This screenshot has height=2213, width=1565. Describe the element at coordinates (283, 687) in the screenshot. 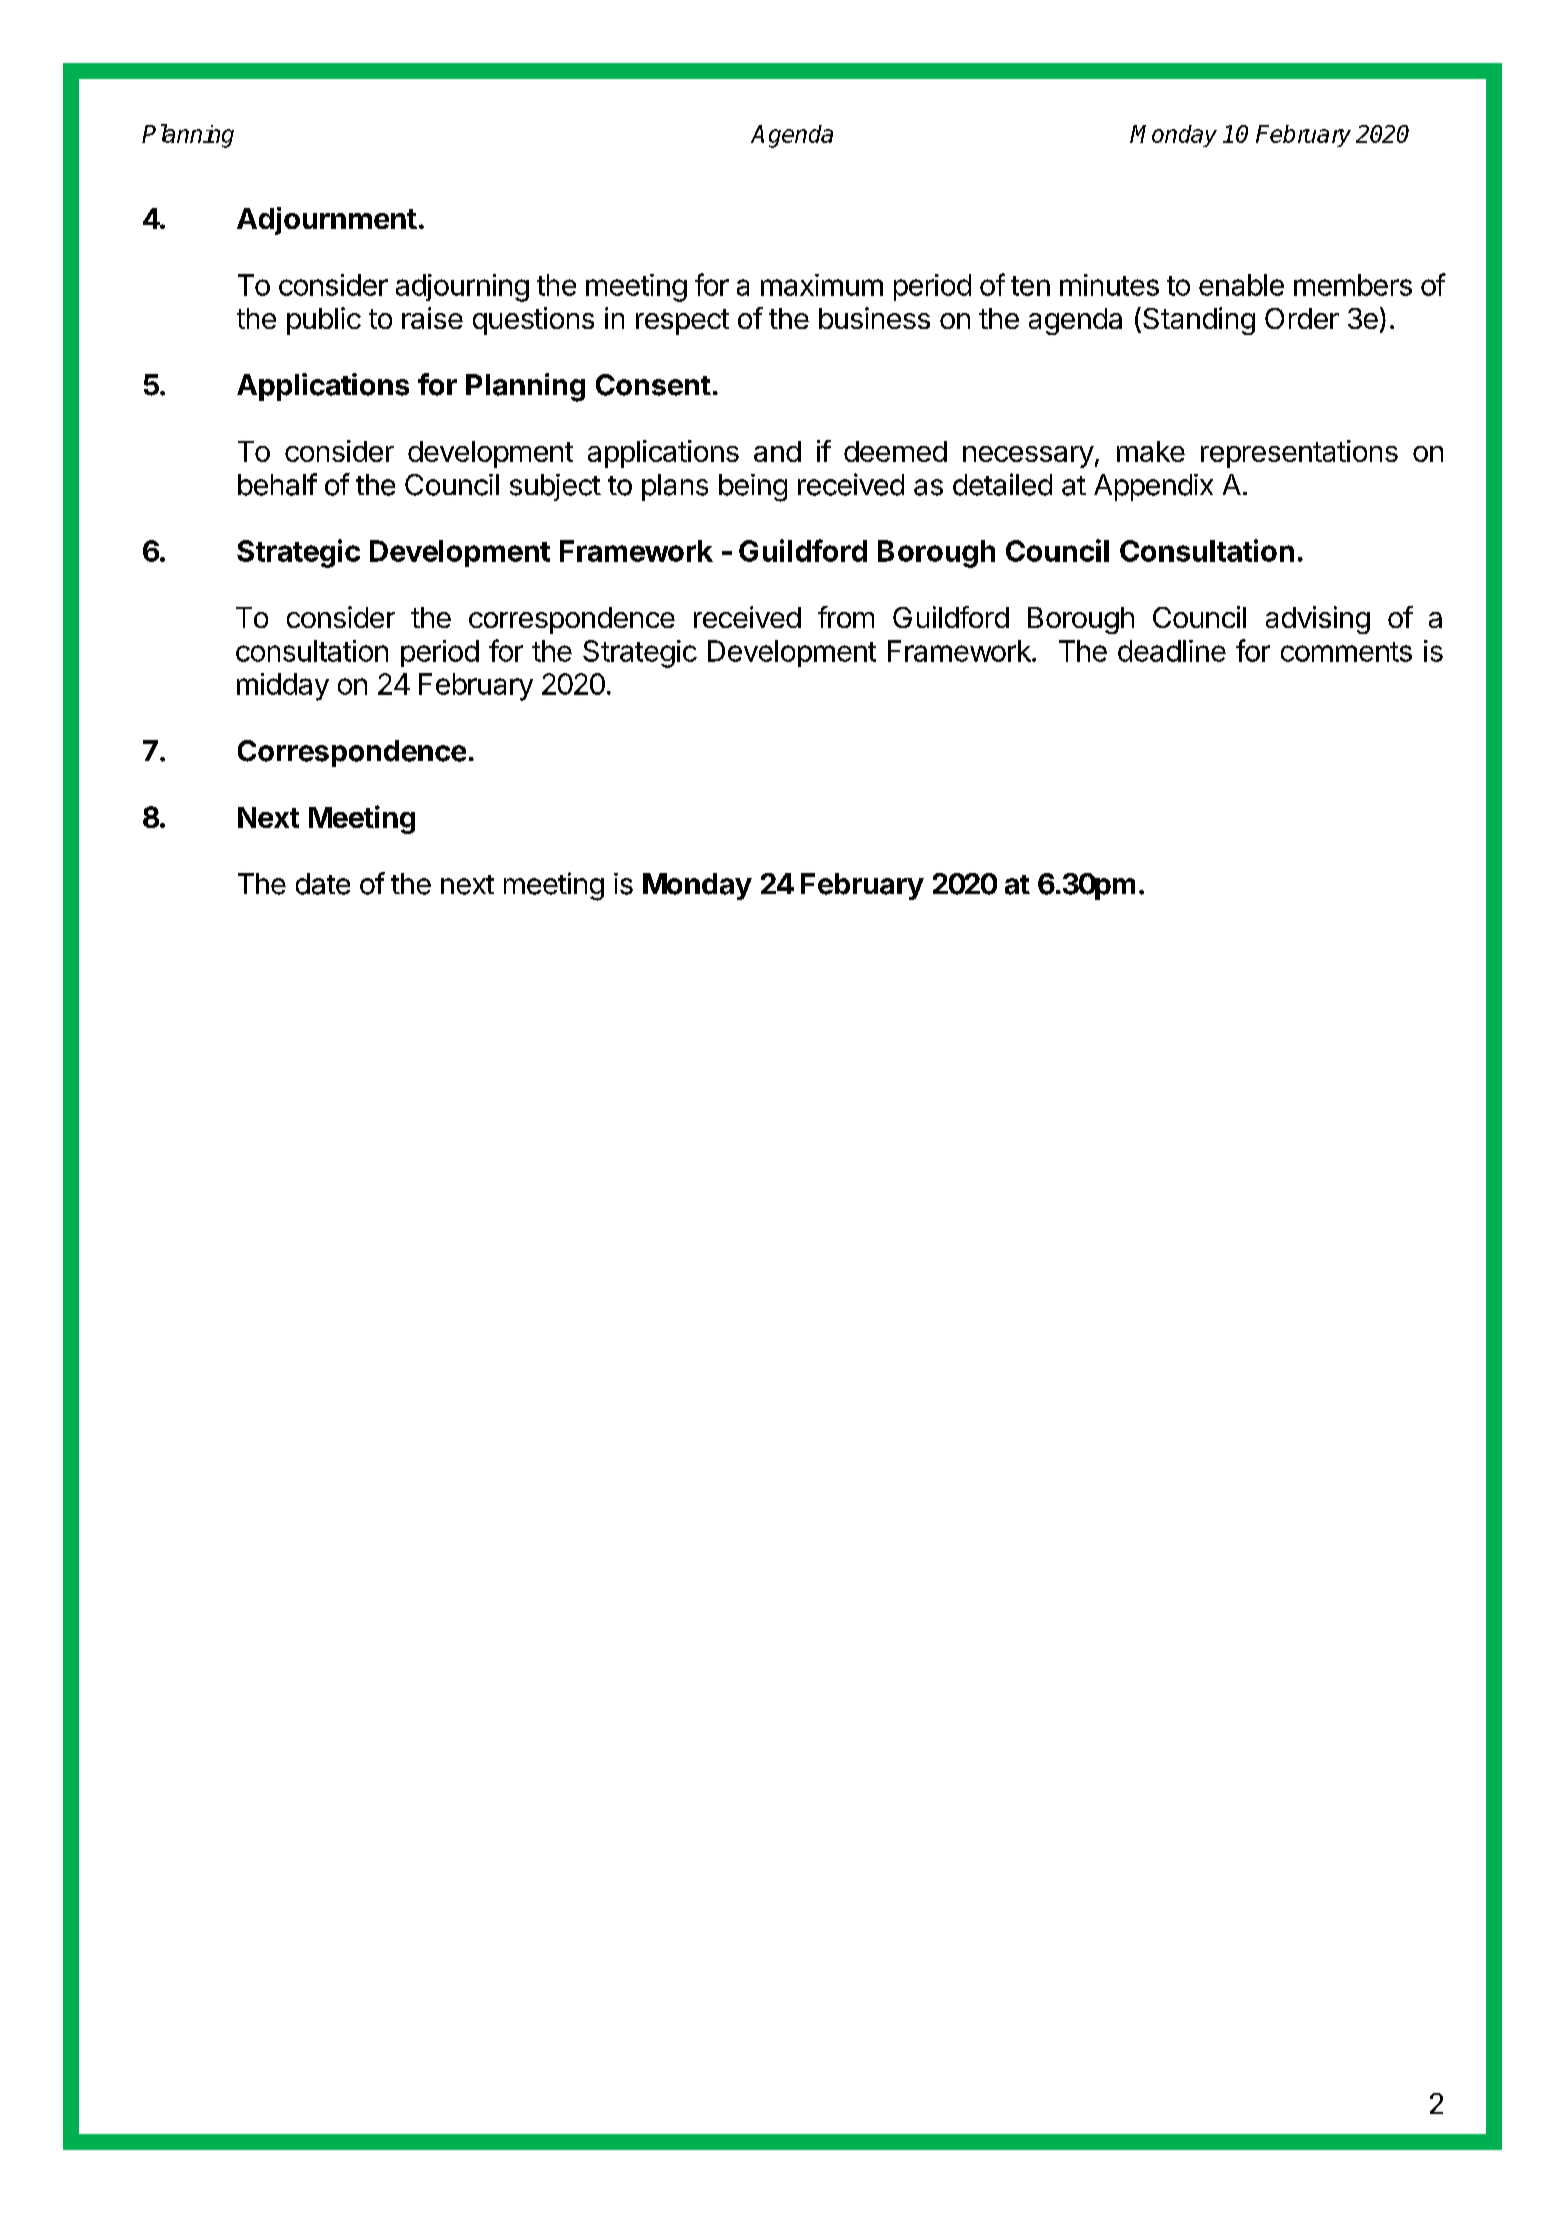

I see `midday` at that location.
